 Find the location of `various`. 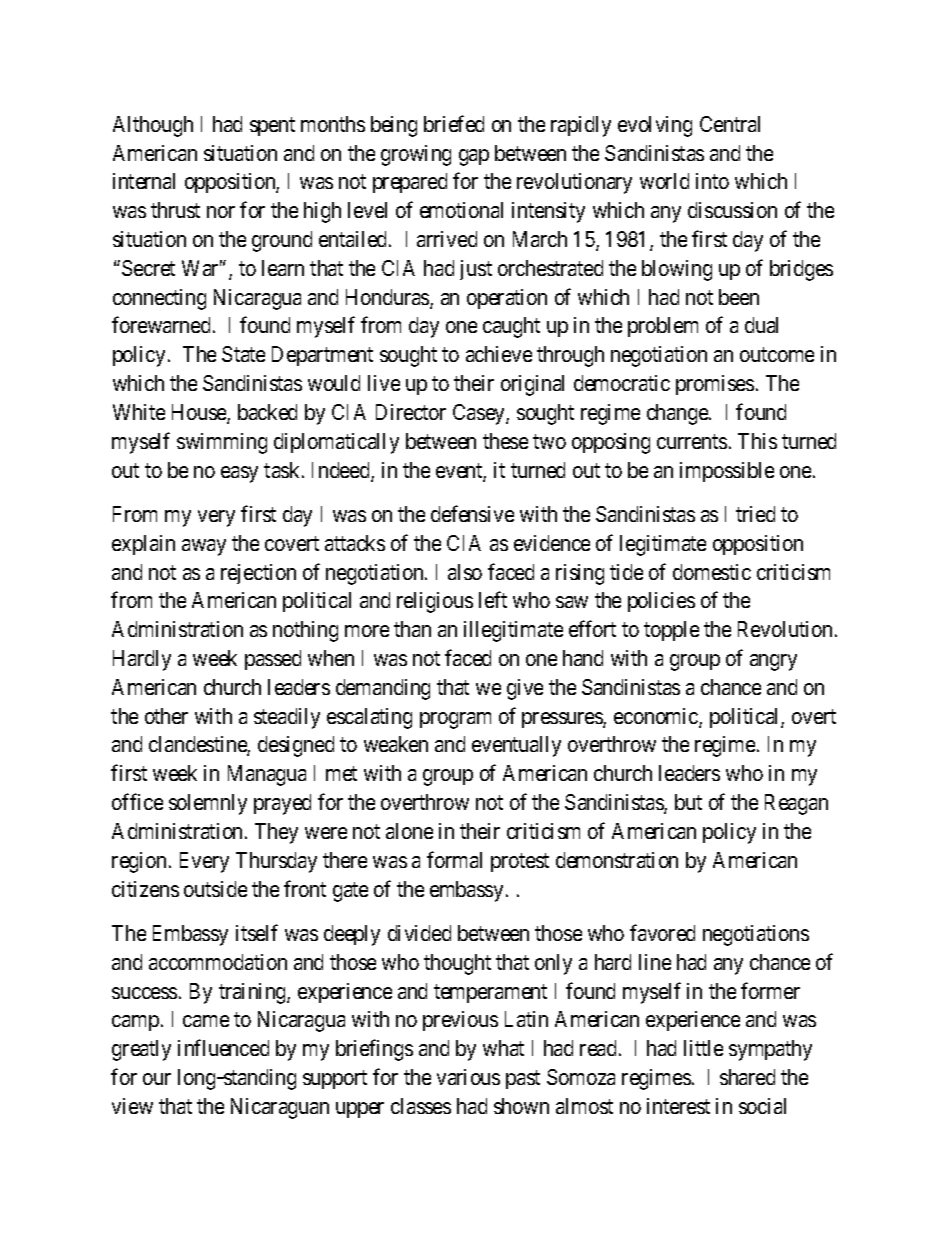

various is located at coordinates (468, 1077).
